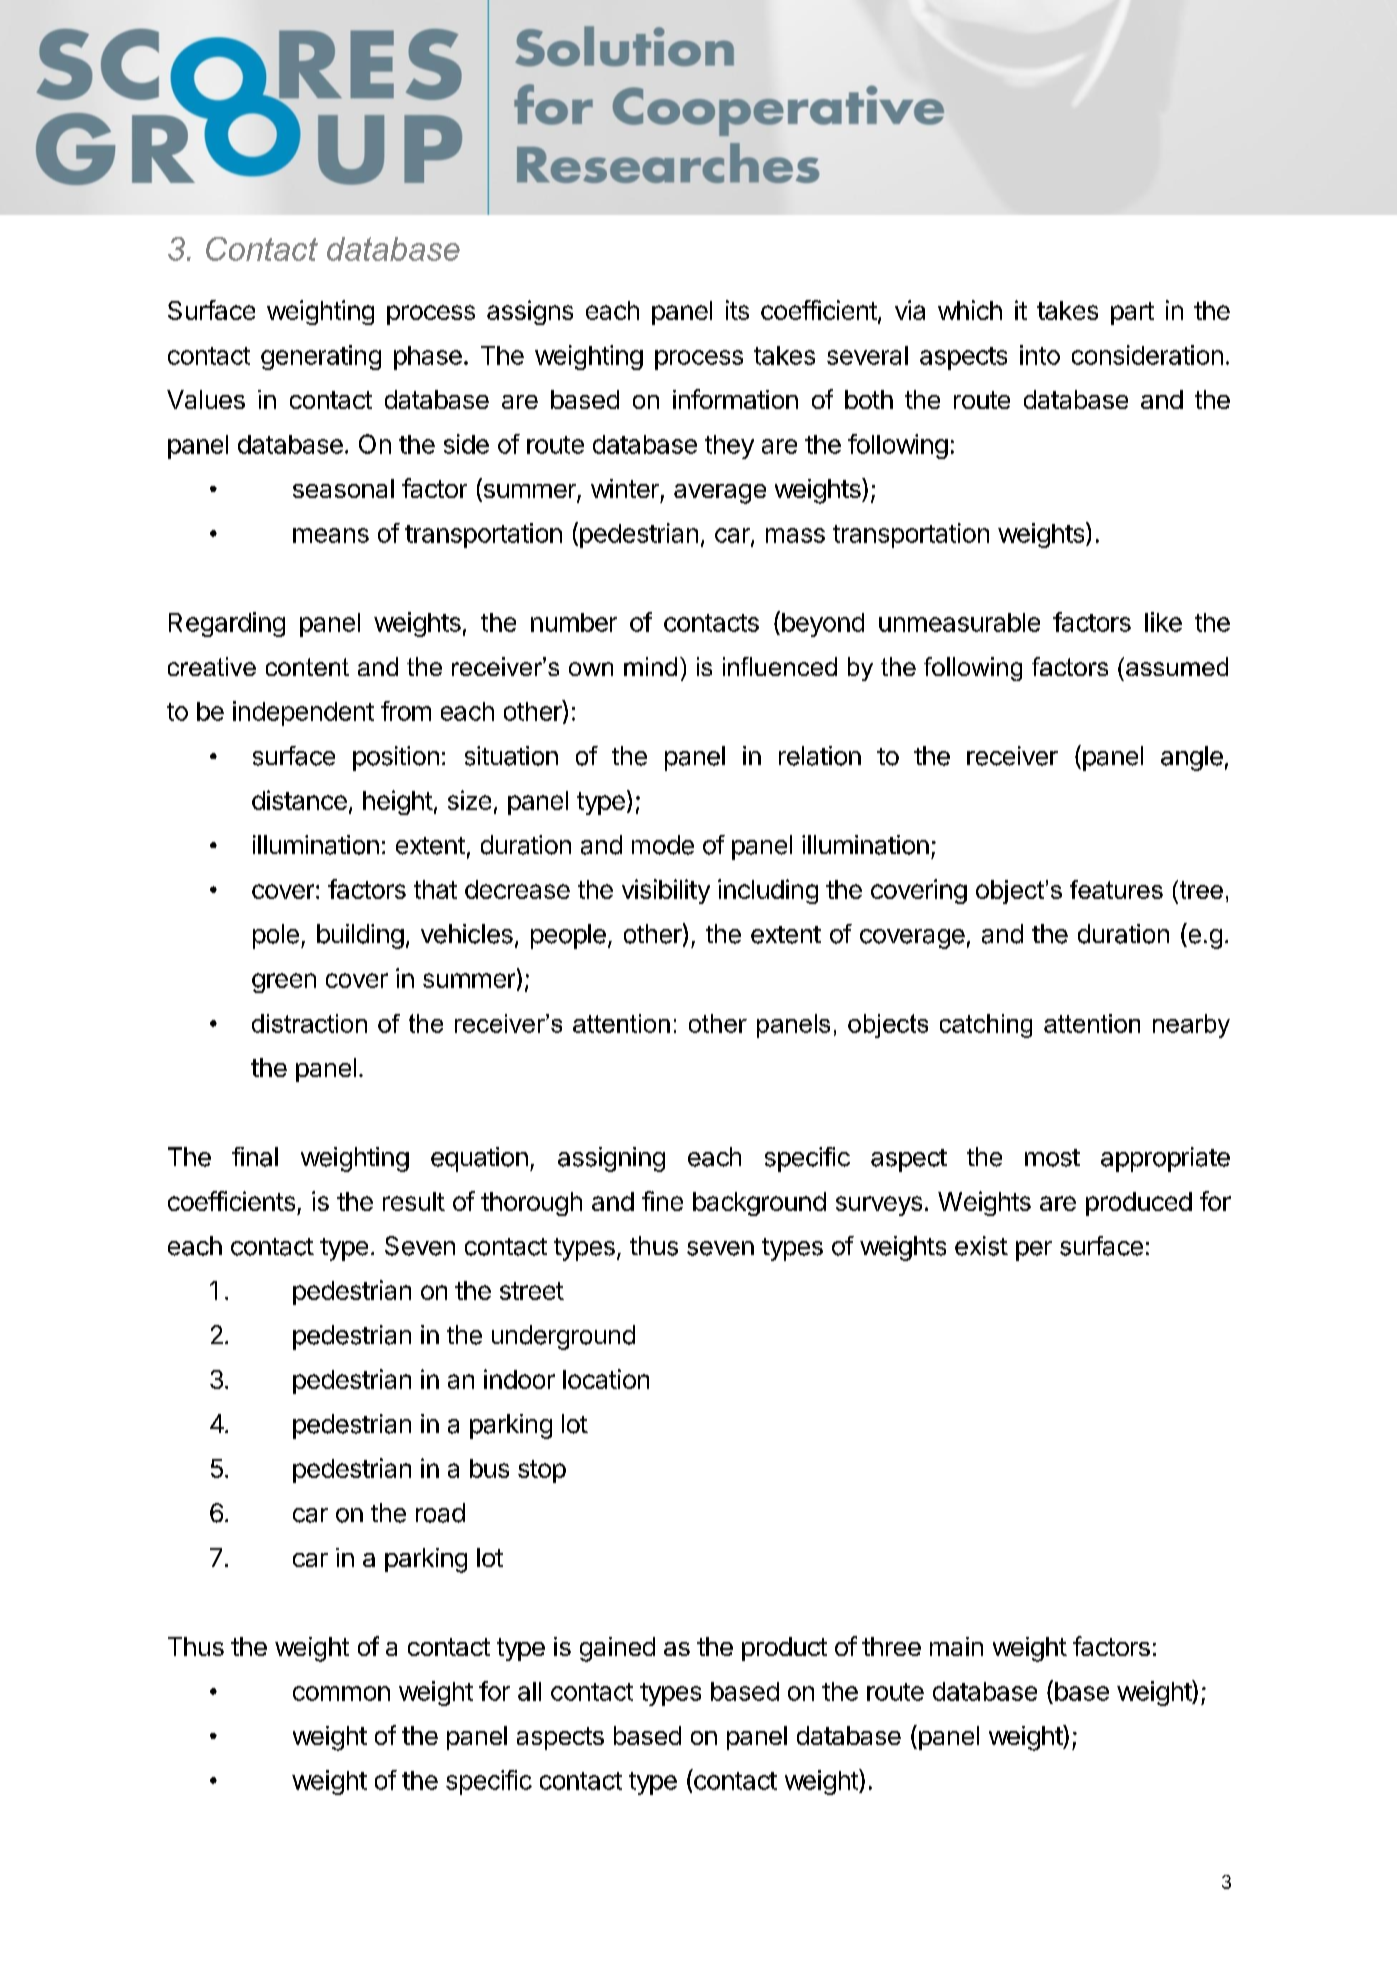 The height and width of the page is (1976, 1397). What do you see at coordinates (611, 1159) in the page?
I see `assigning` at bounding box center [611, 1159].
